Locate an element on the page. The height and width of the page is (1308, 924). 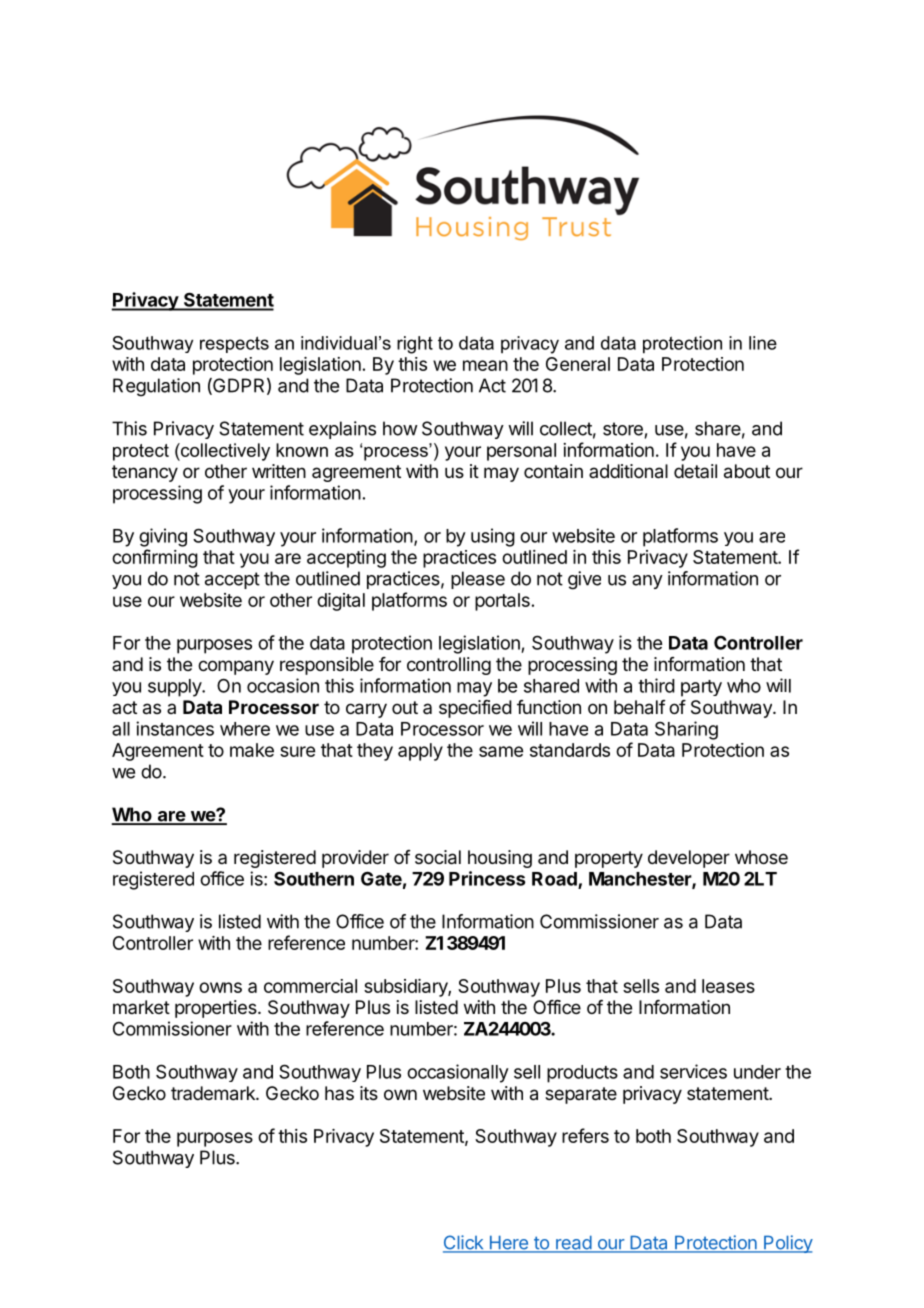
developer is located at coordinates (689, 859).
